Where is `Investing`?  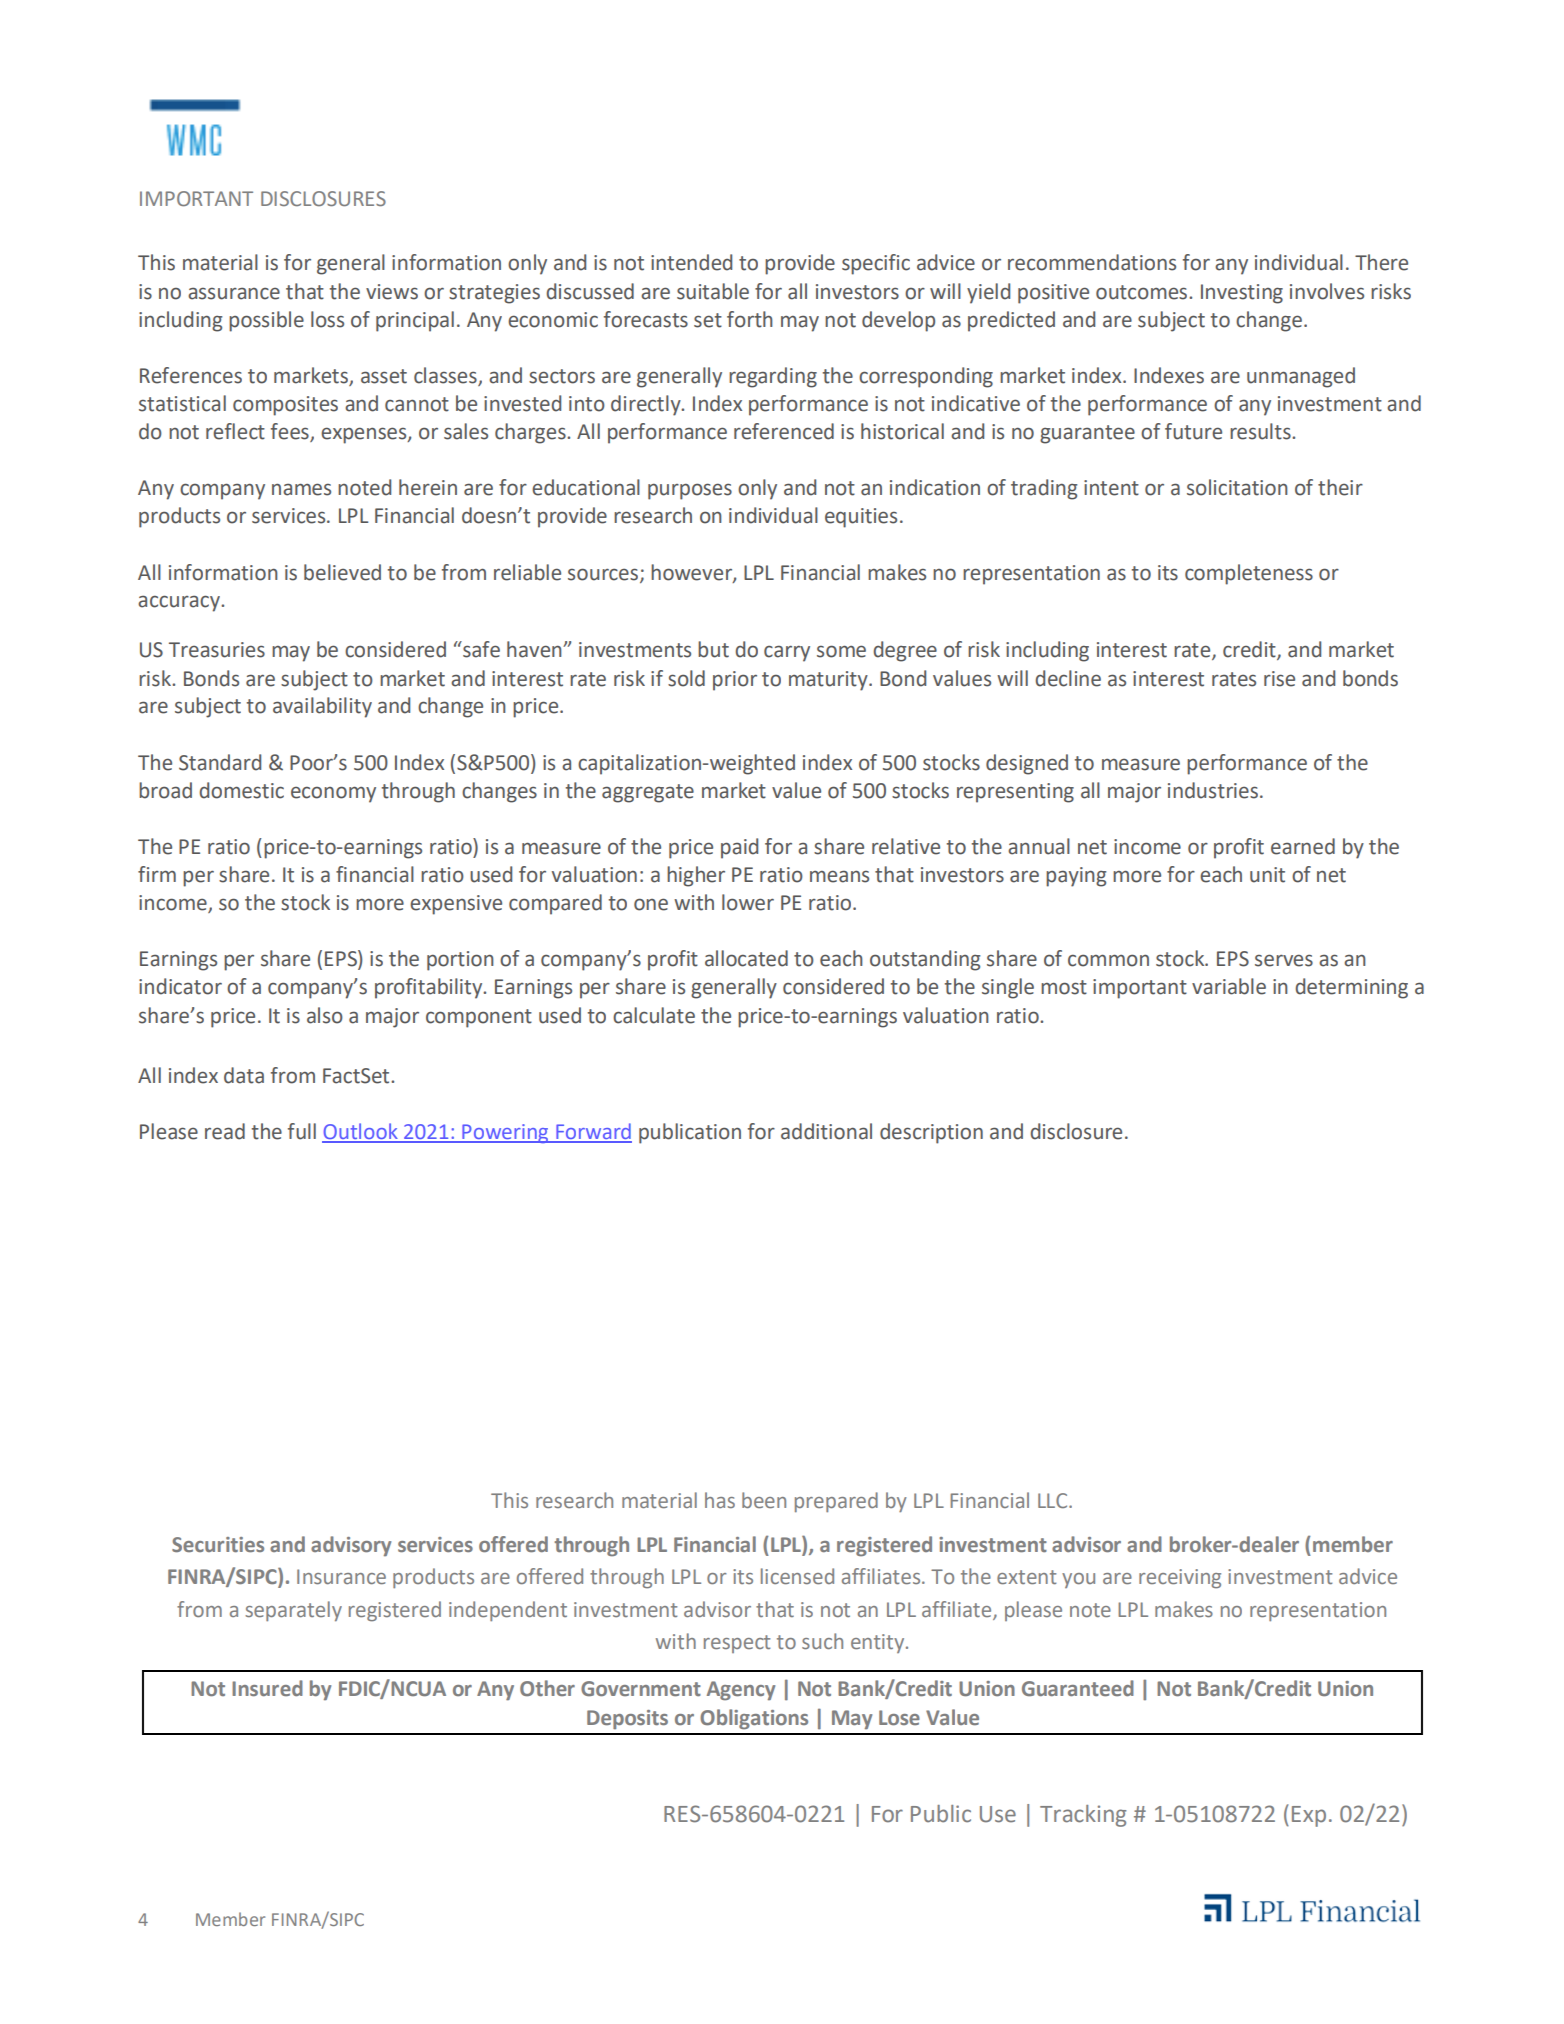 Investing is located at coordinates (1242, 294).
